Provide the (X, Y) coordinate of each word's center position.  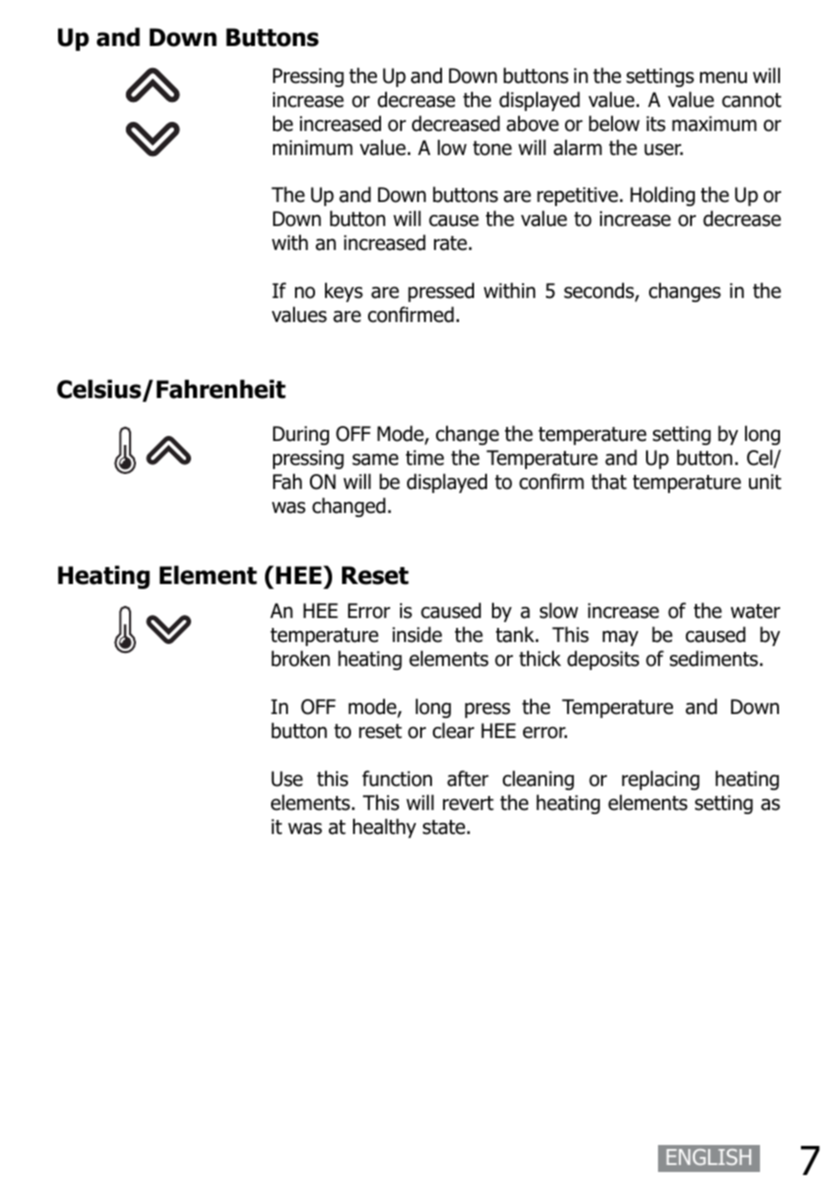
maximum (714, 124)
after (468, 778)
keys (344, 292)
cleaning (538, 780)
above (533, 124)
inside (417, 634)
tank (516, 634)
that (609, 481)
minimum (313, 148)
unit (765, 482)
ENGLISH (709, 1157)
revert (468, 803)
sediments (714, 658)
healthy (384, 828)
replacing (661, 780)
